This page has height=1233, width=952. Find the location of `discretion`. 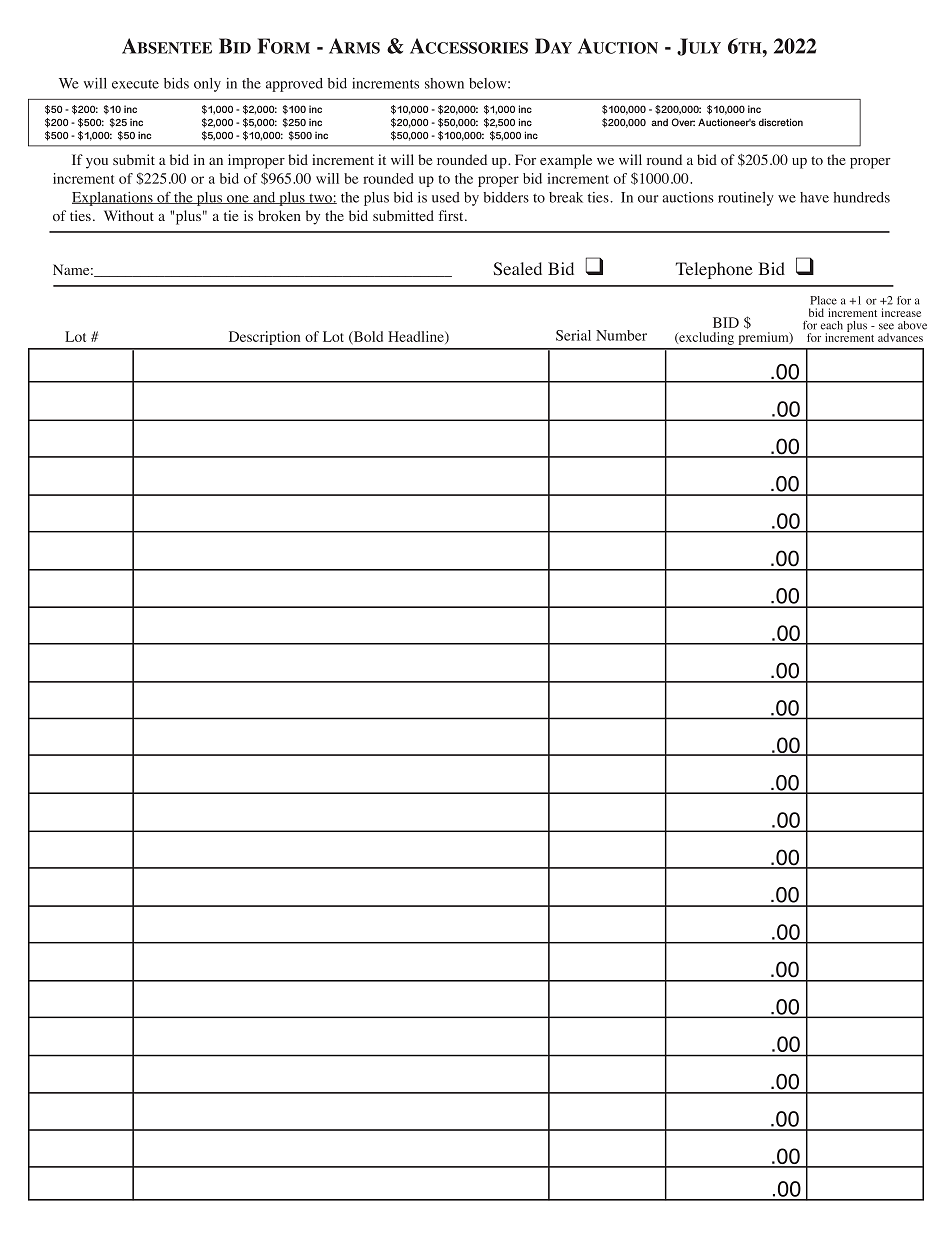

discretion is located at coordinates (781, 122).
